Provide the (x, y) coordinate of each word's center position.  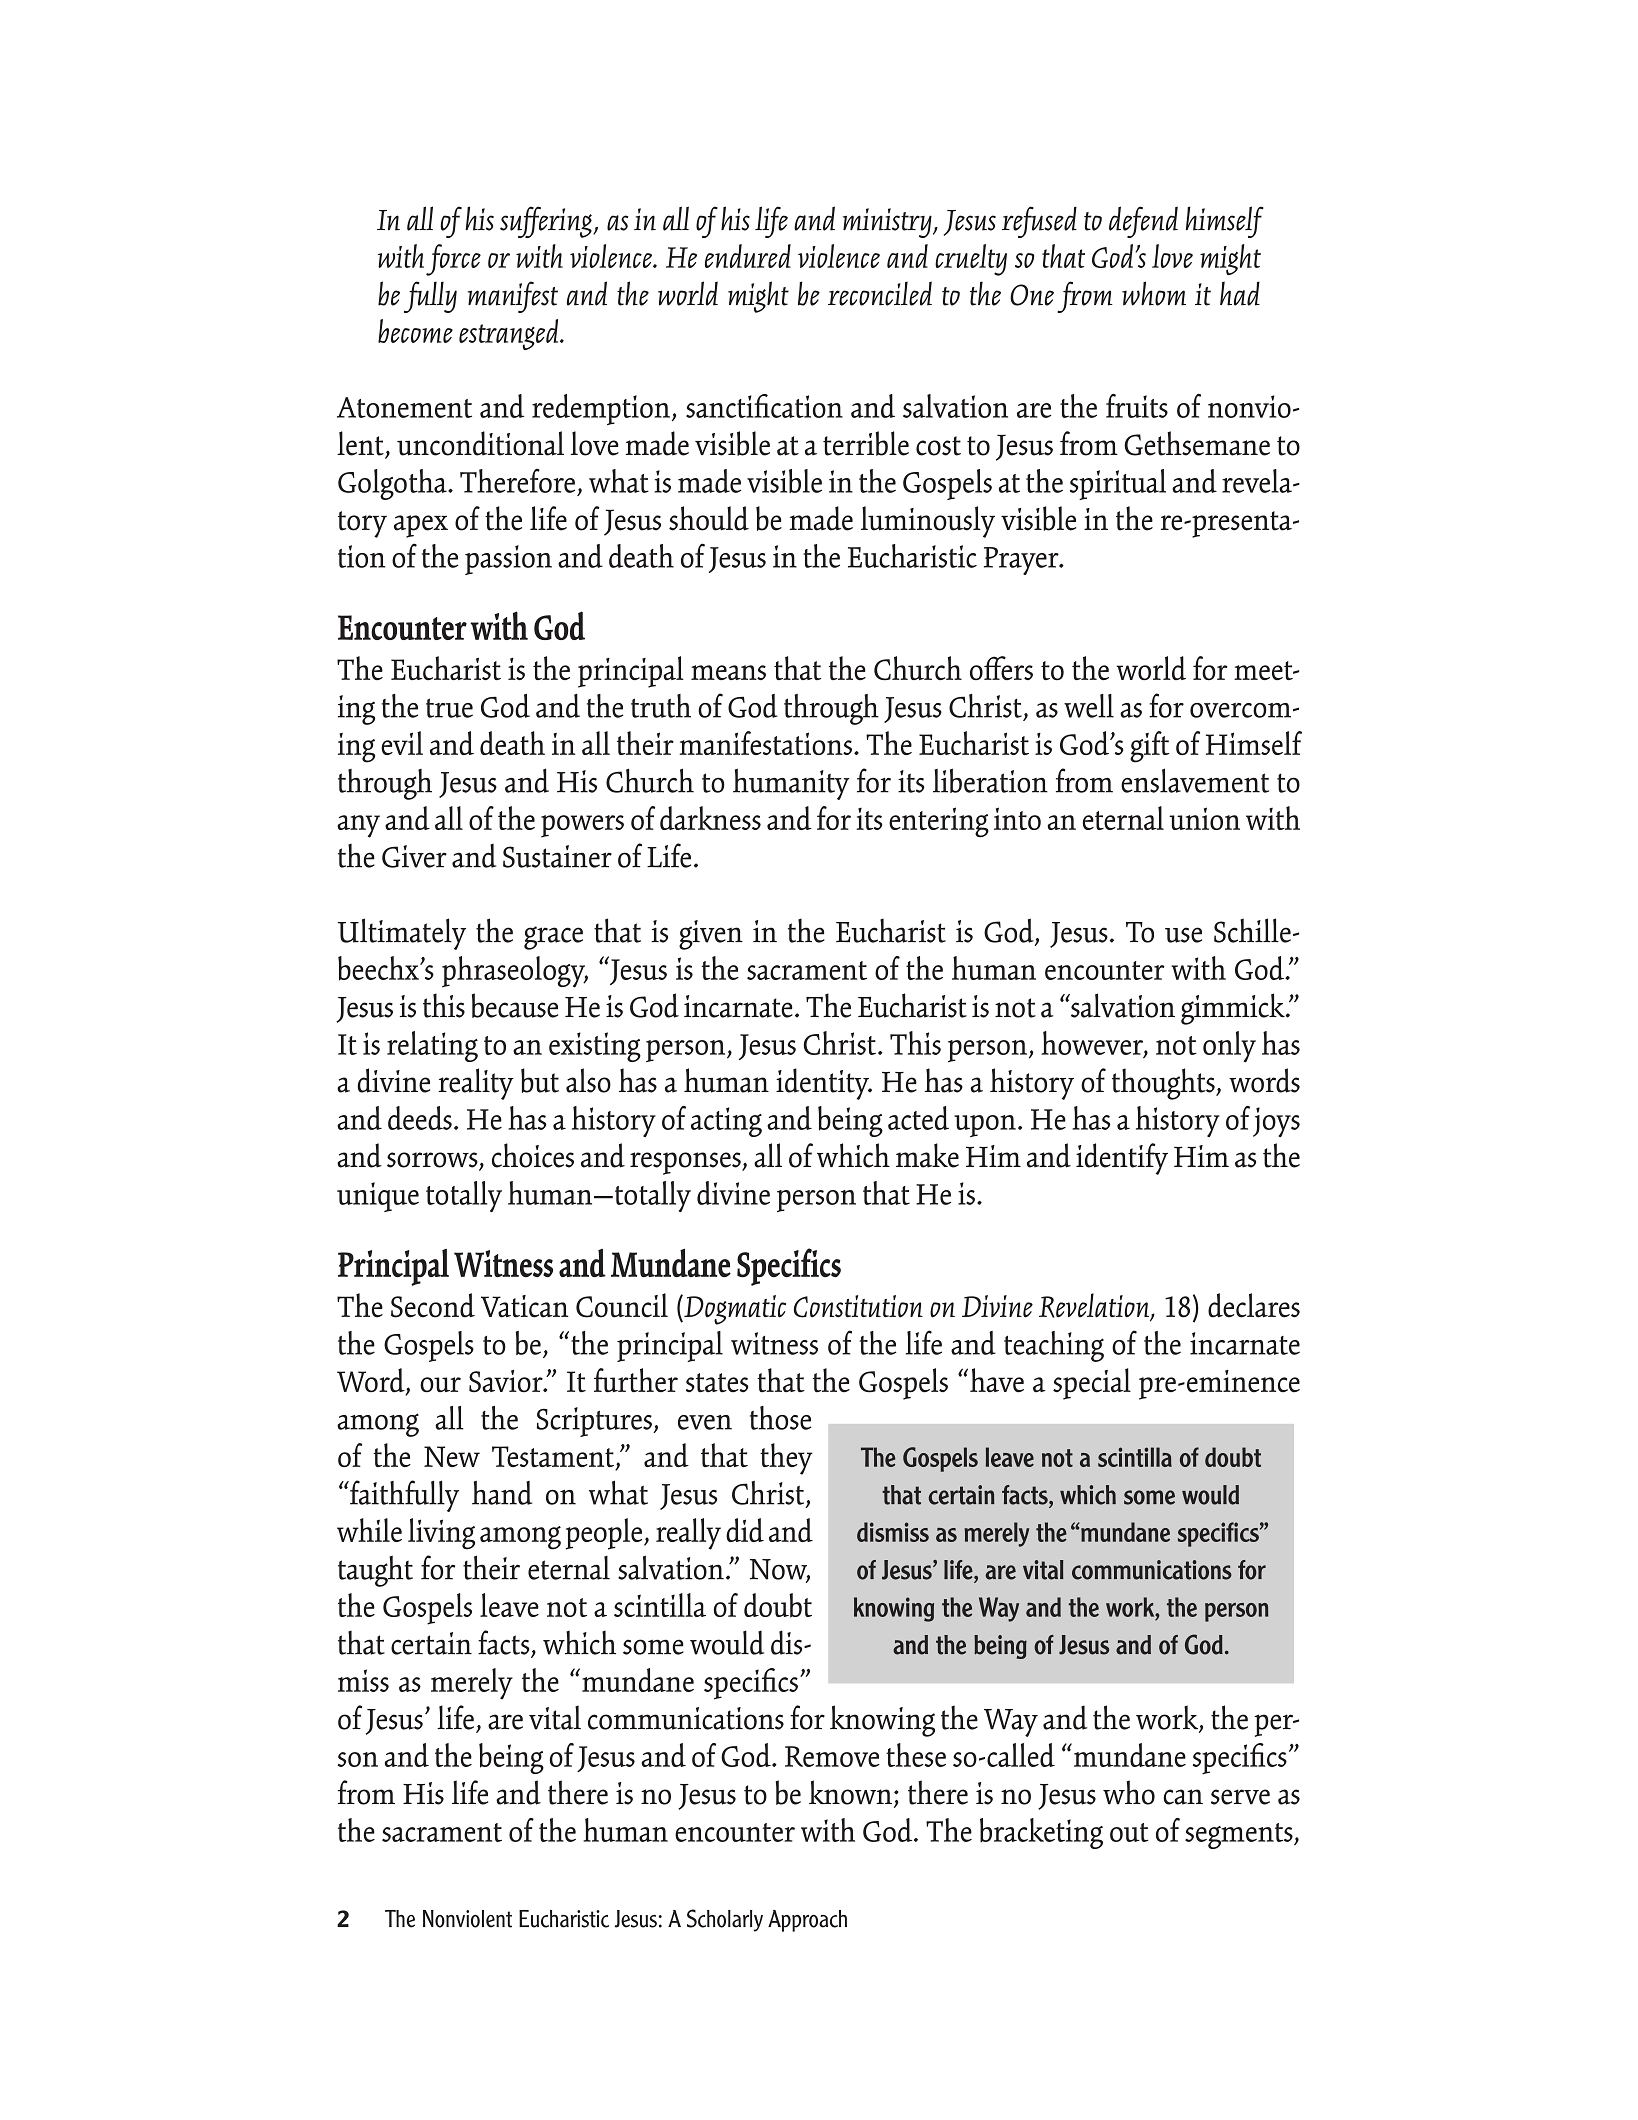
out (1129, 1832)
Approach (807, 1921)
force (453, 260)
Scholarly (725, 1920)
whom (1154, 293)
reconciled (880, 293)
